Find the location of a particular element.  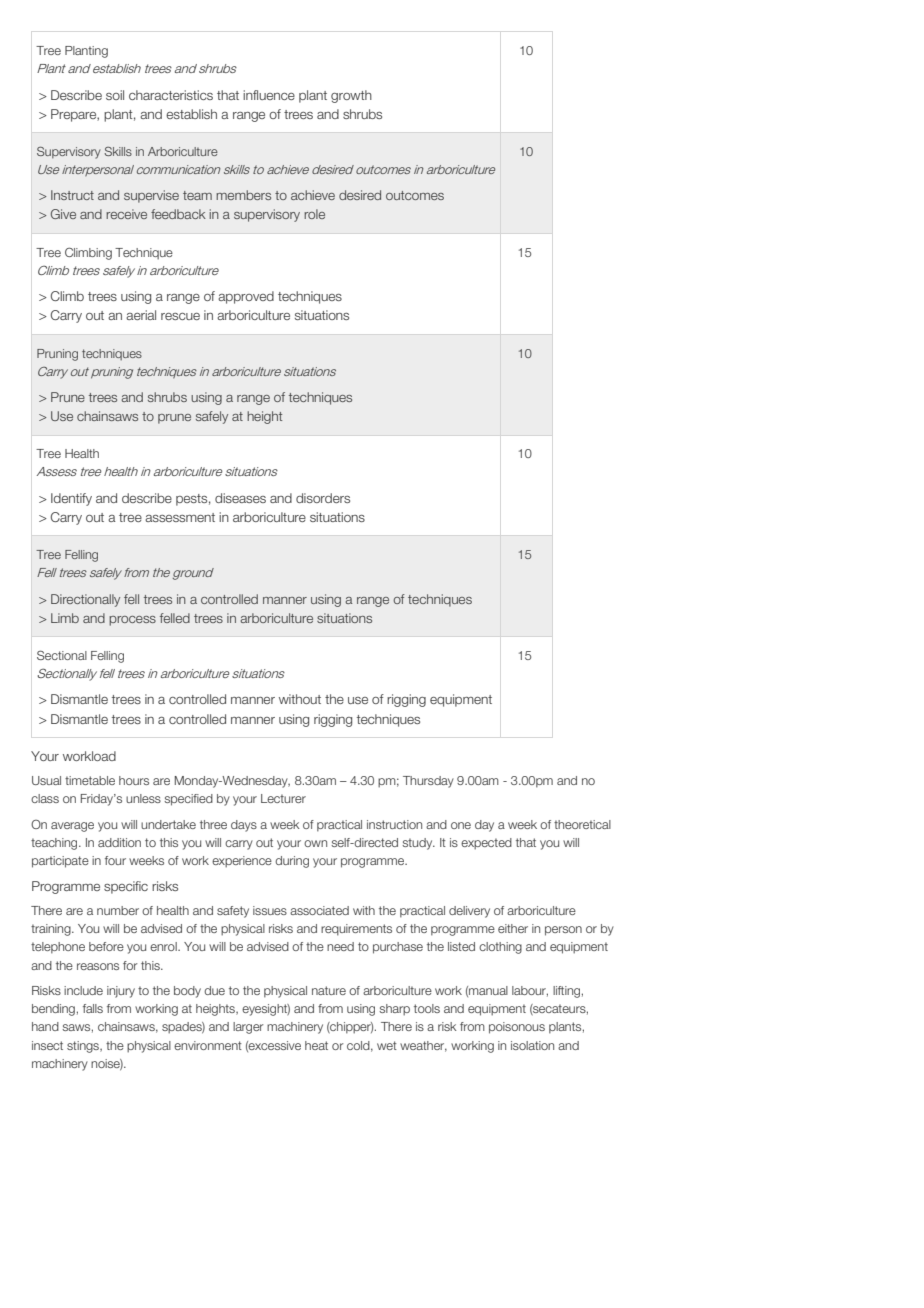

poisonous is located at coordinates (517, 1028).
